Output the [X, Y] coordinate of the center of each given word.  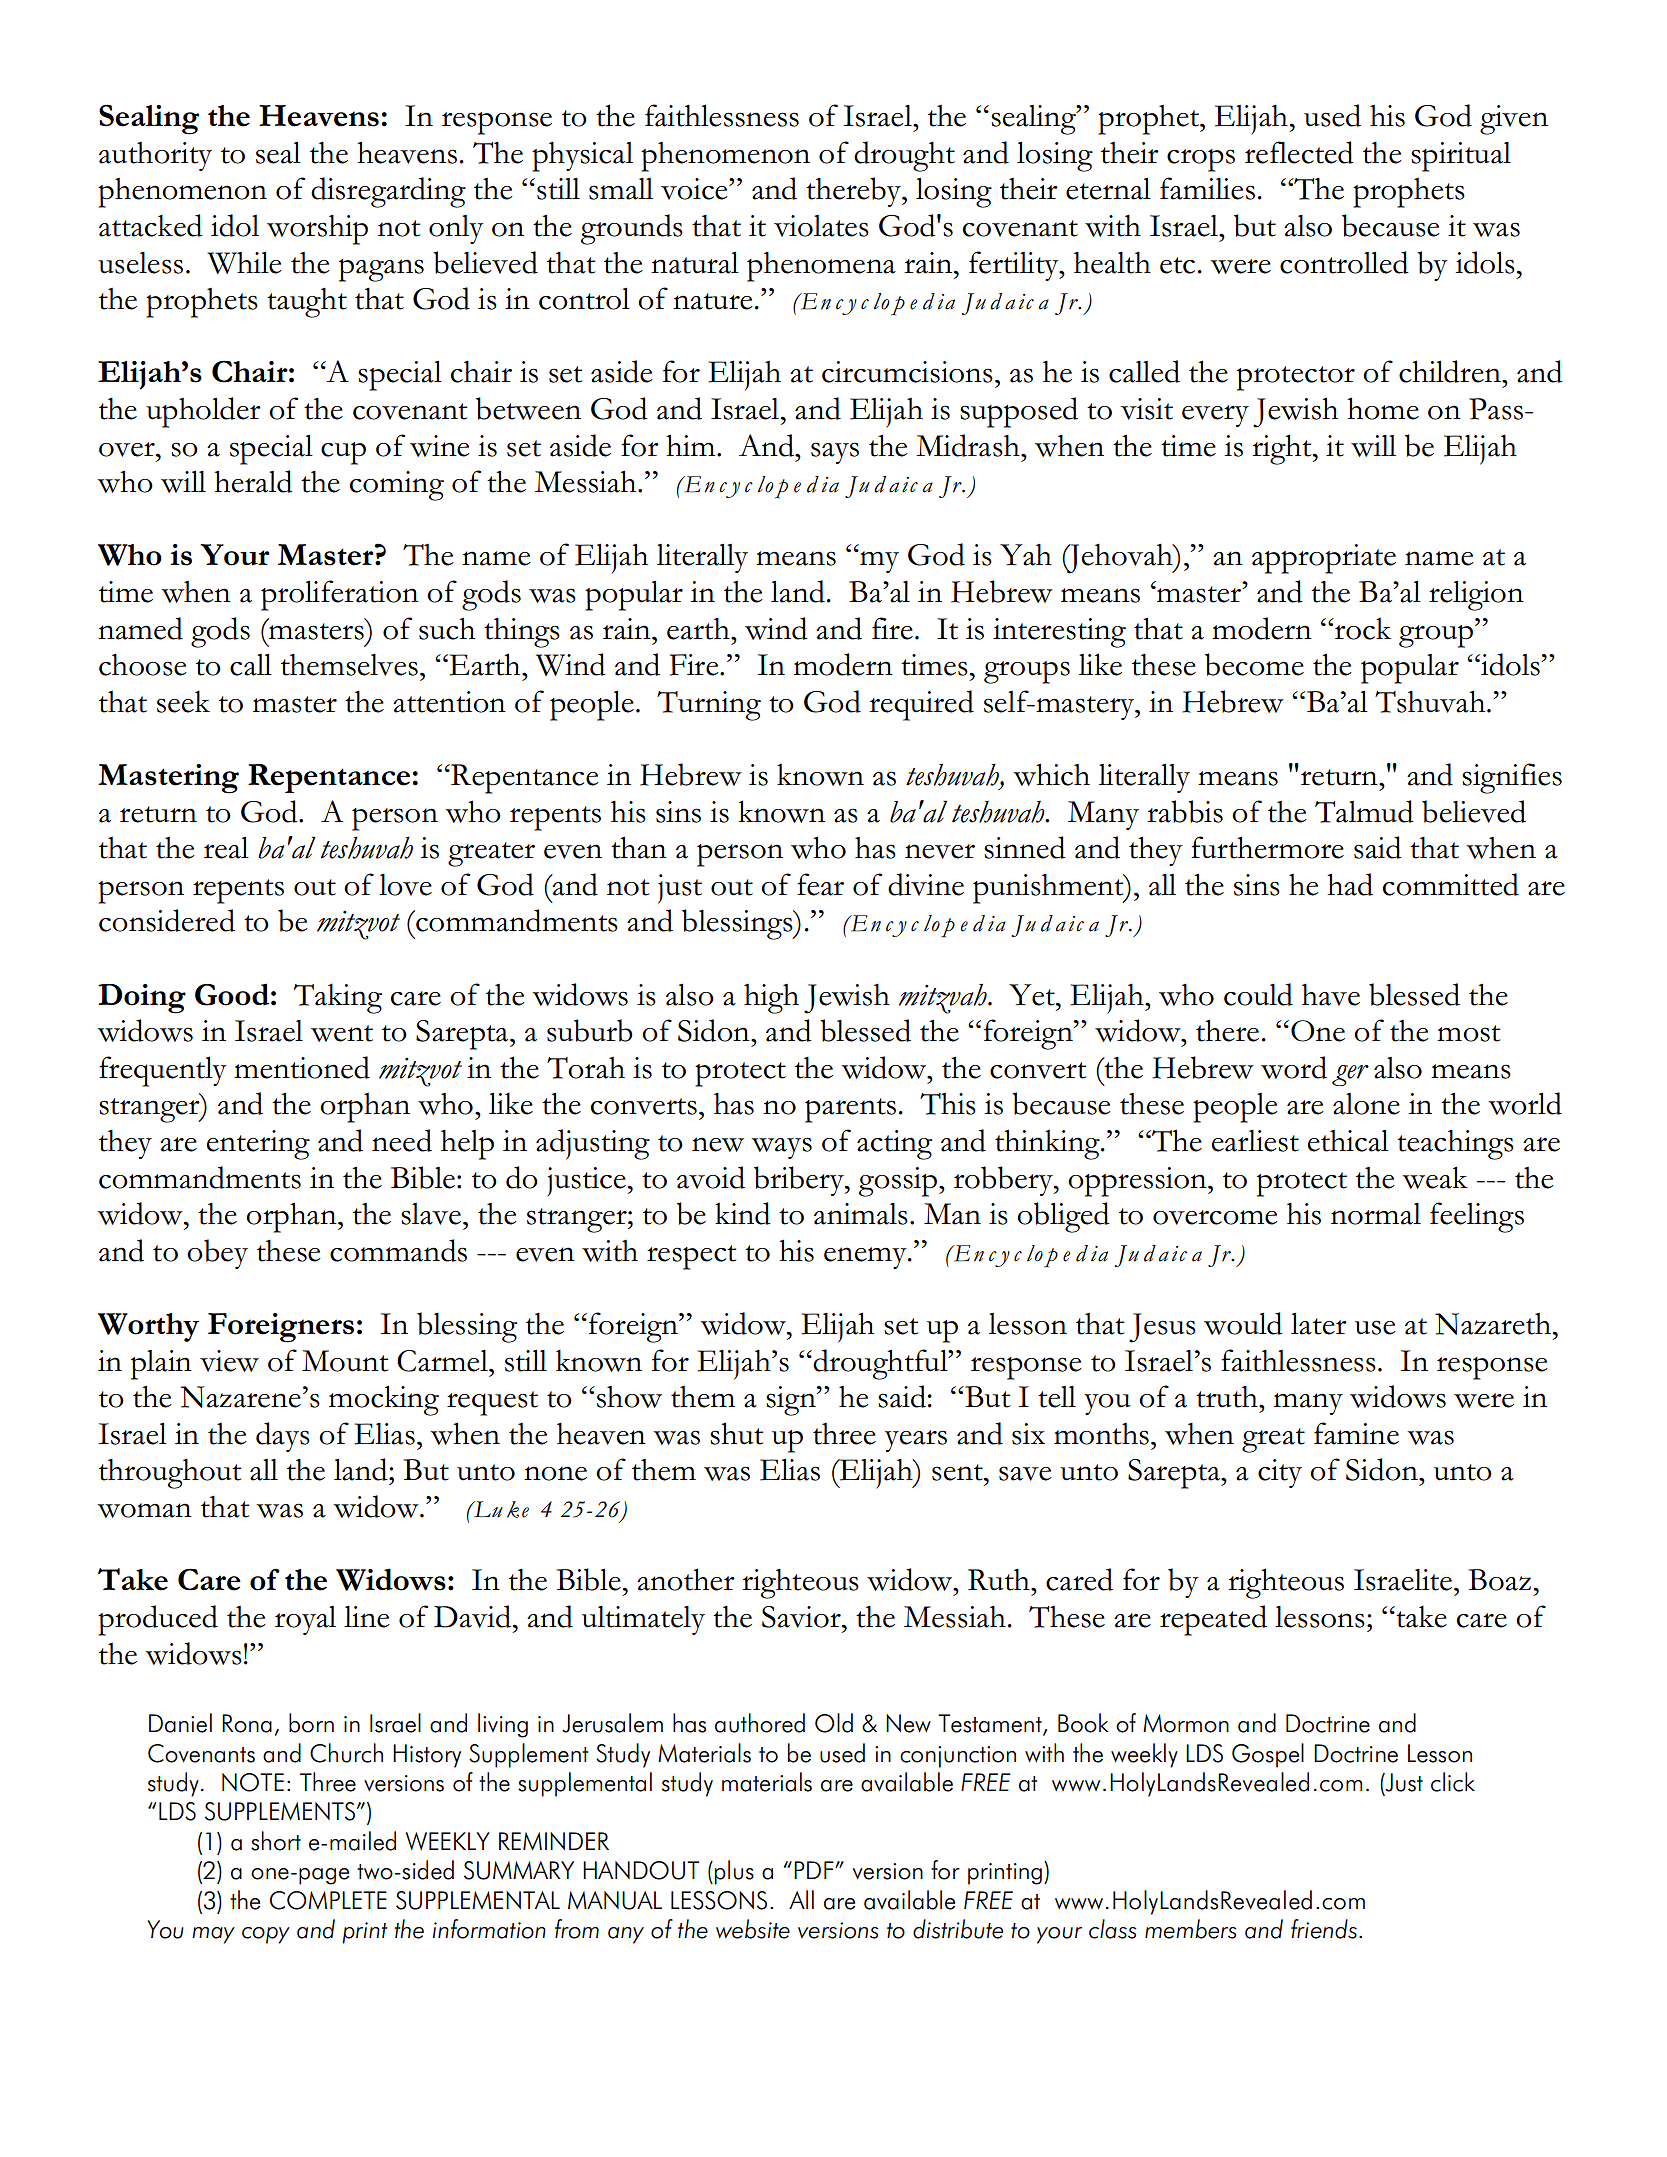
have [1331, 995]
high [771, 999]
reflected [1299, 152]
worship [317, 230]
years [916, 1441]
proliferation [340, 595]
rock [1362, 628]
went [342, 1033]
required [921, 705]
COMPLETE [328, 1900]
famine [1356, 1433]
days [283, 1437]
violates [821, 226]
